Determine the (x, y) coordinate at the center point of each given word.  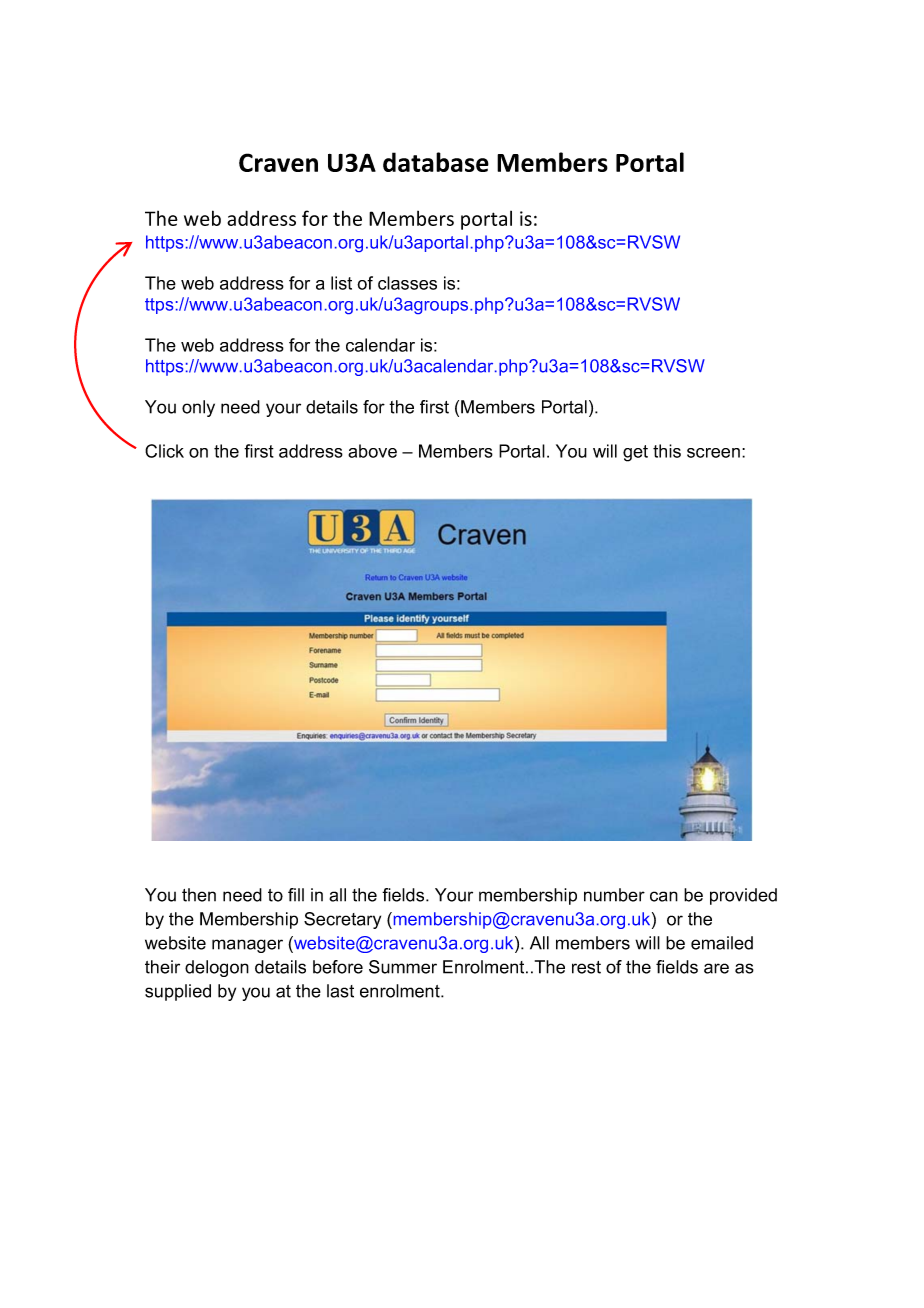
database (436, 162)
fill (296, 895)
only (198, 408)
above (372, 451)
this (667, 451)
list (341, 283)
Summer (403, 967)
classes (407, 283)
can (664, 896)
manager (247, 946)
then (199, 895)
